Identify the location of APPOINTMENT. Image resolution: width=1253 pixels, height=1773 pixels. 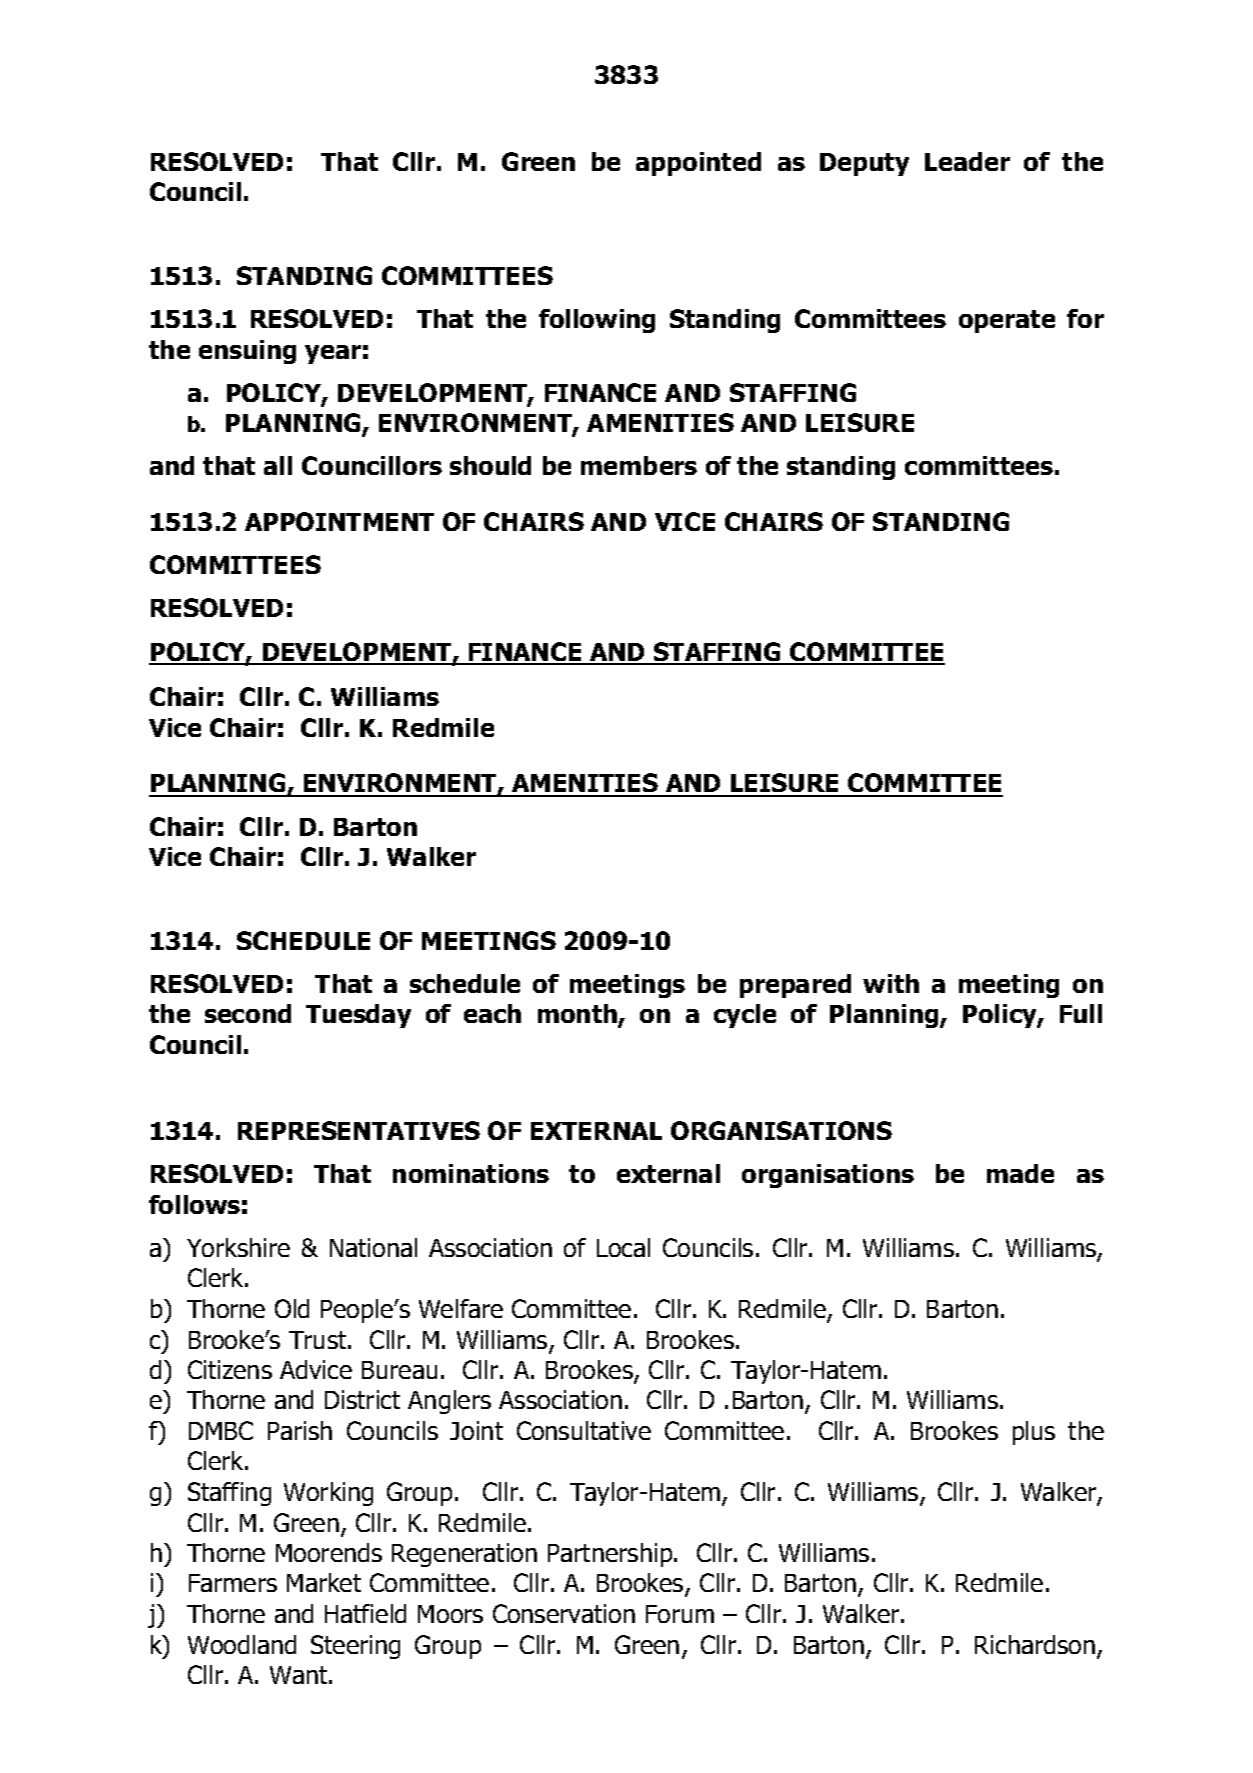
(339, 521).
